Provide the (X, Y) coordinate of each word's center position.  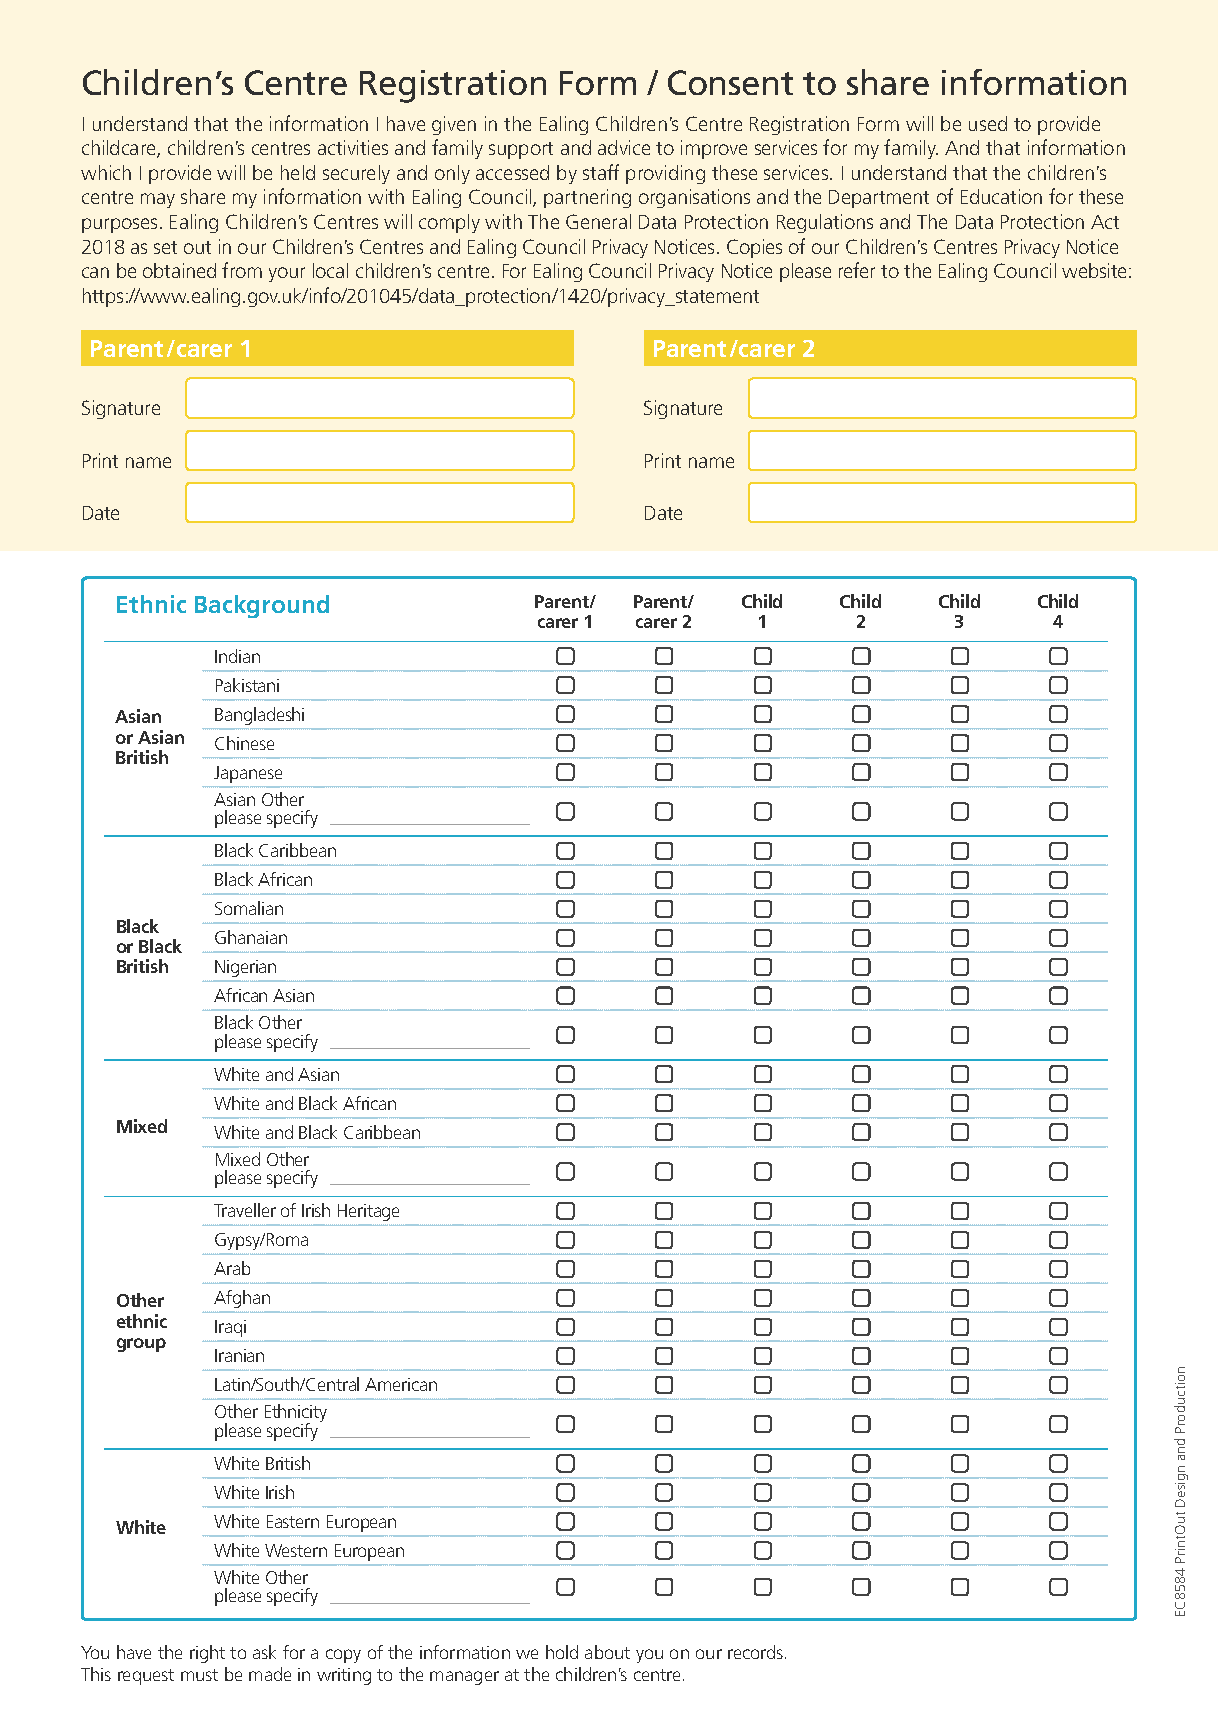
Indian (237, 656)
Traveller (245, 1210)
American (401, 1384)
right (207, 1654)
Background (262, 606)
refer (857, 270)
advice (624, 147)
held (298, 172)
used (988, 123)
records (757, 1652)
